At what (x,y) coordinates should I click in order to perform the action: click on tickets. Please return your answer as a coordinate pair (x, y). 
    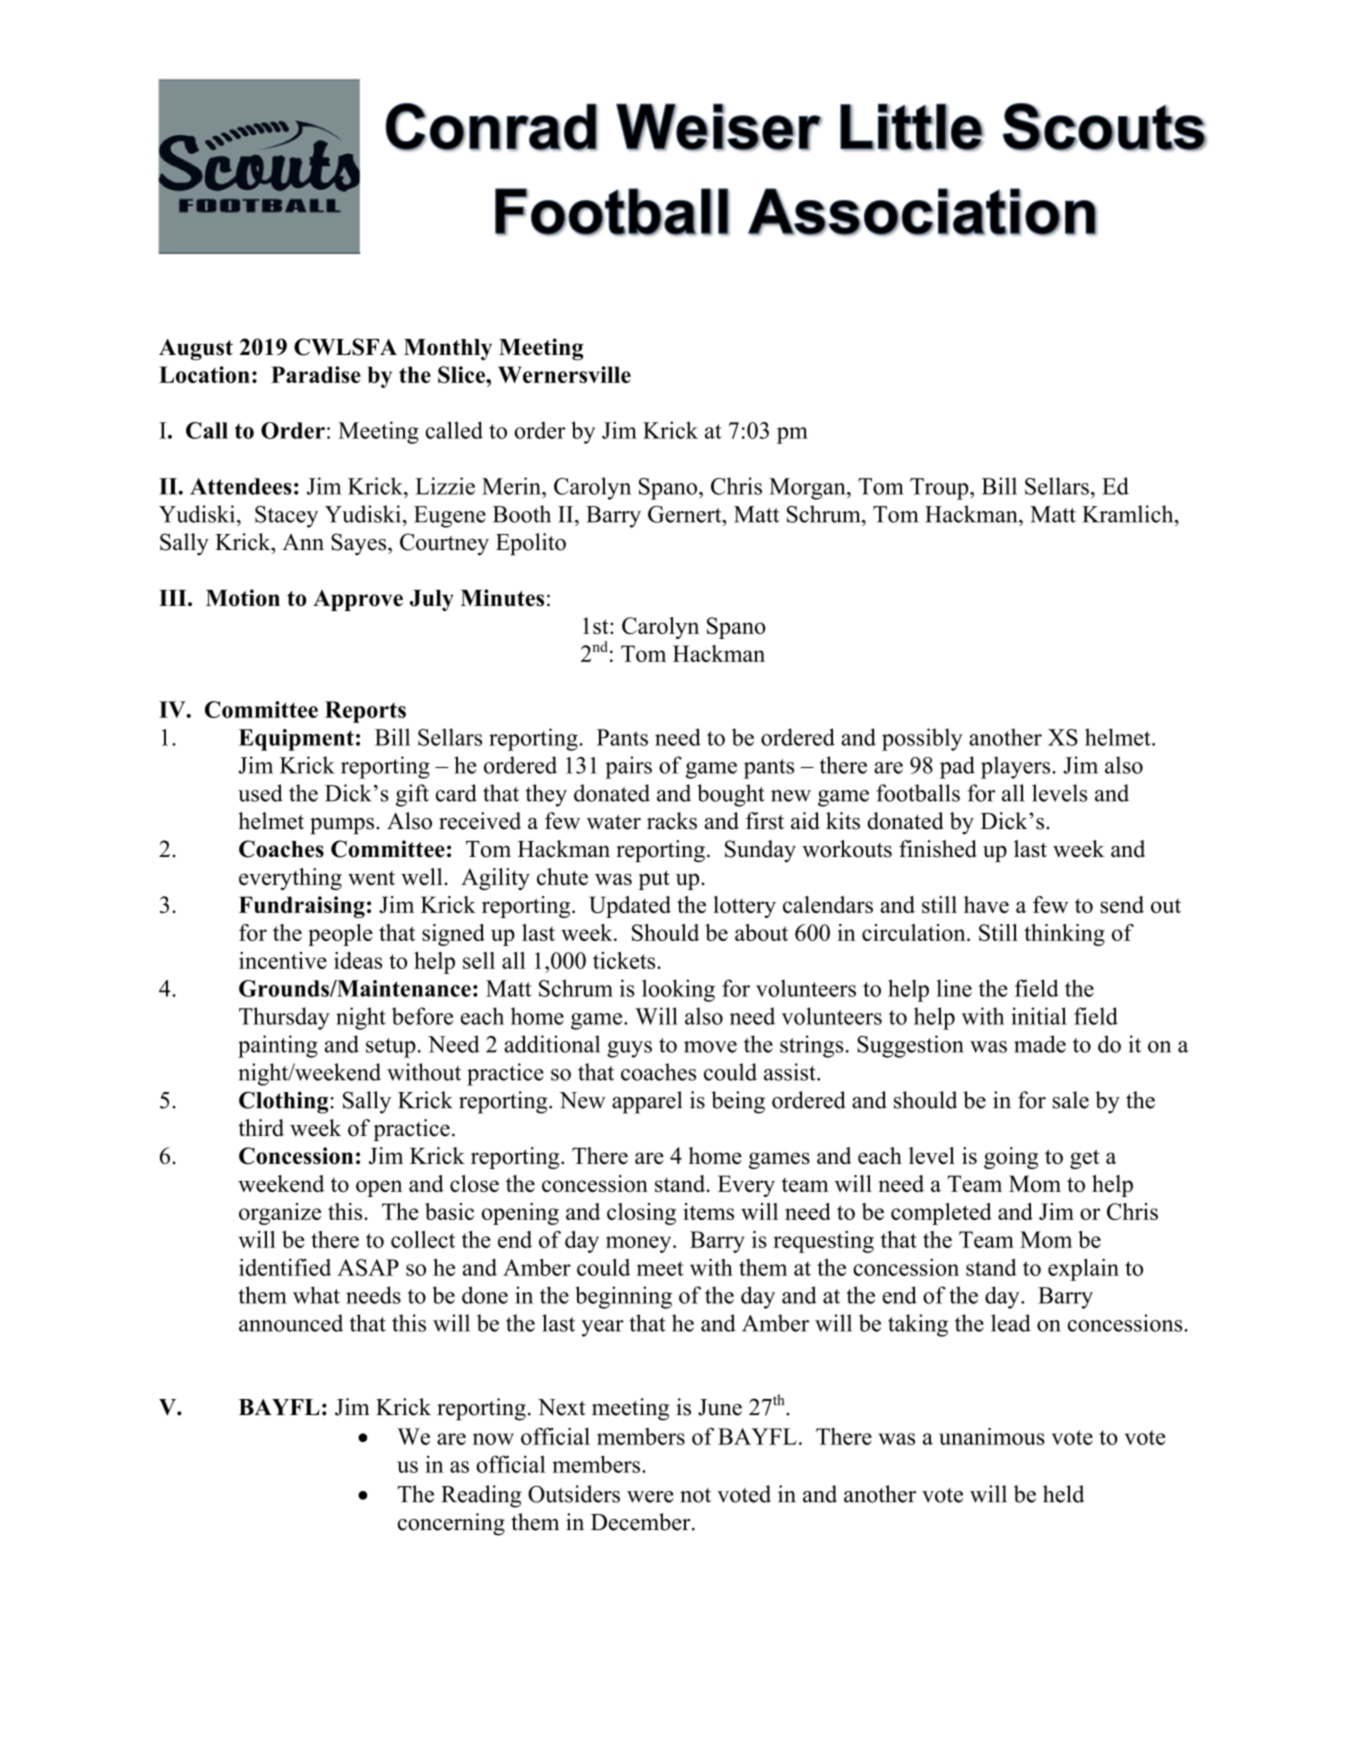
    Looking at the image, I should click on (625, 960).
